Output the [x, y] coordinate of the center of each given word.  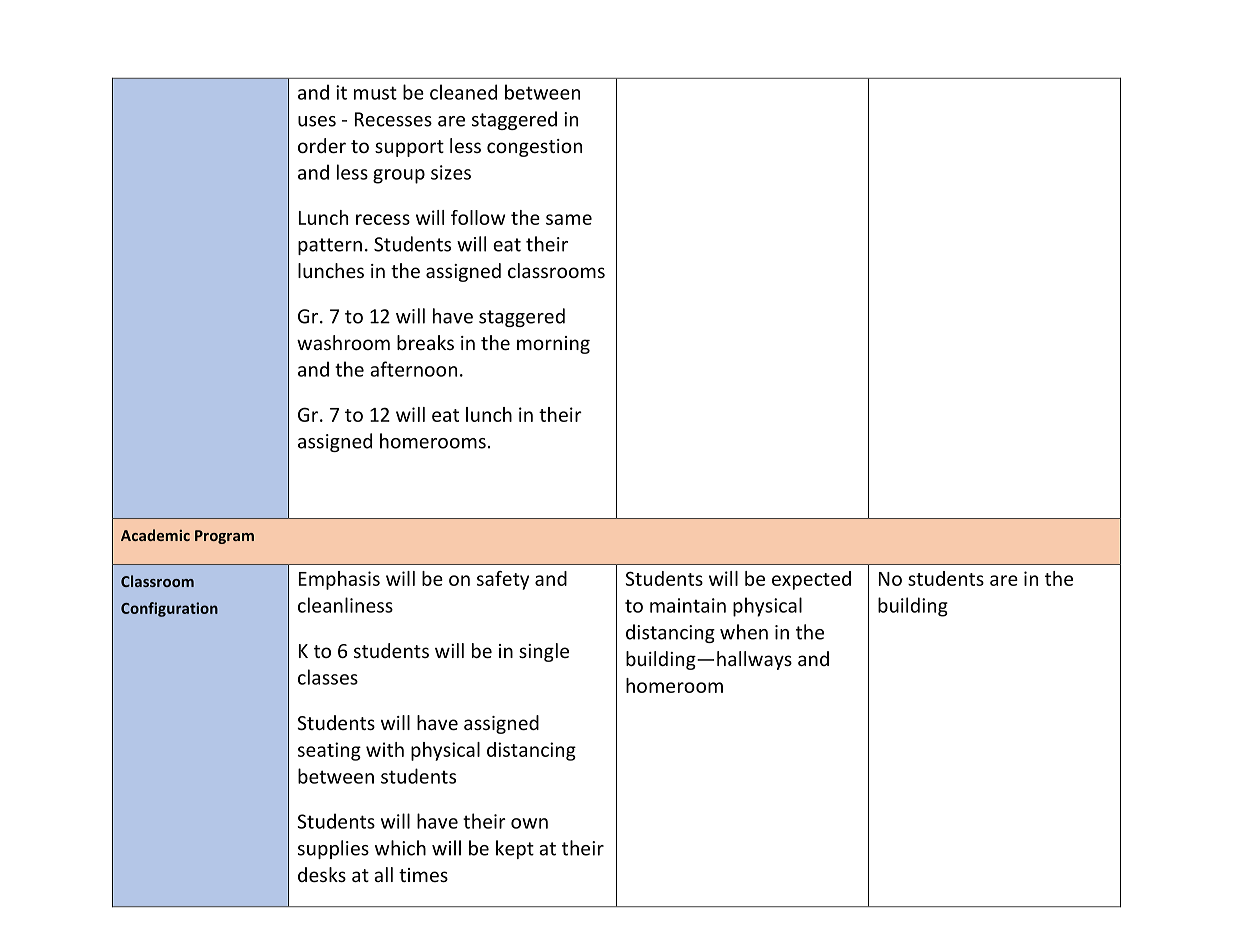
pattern [330, 246]
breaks [425, 342]
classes [328, 677]
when [744, 632]
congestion [534, 148]
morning [553, 345]
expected [811, 580]
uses [317, 121]
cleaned [463, 92]
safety [503, 580]
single [544, 652]
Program [224, 537]
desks [322, 874]
